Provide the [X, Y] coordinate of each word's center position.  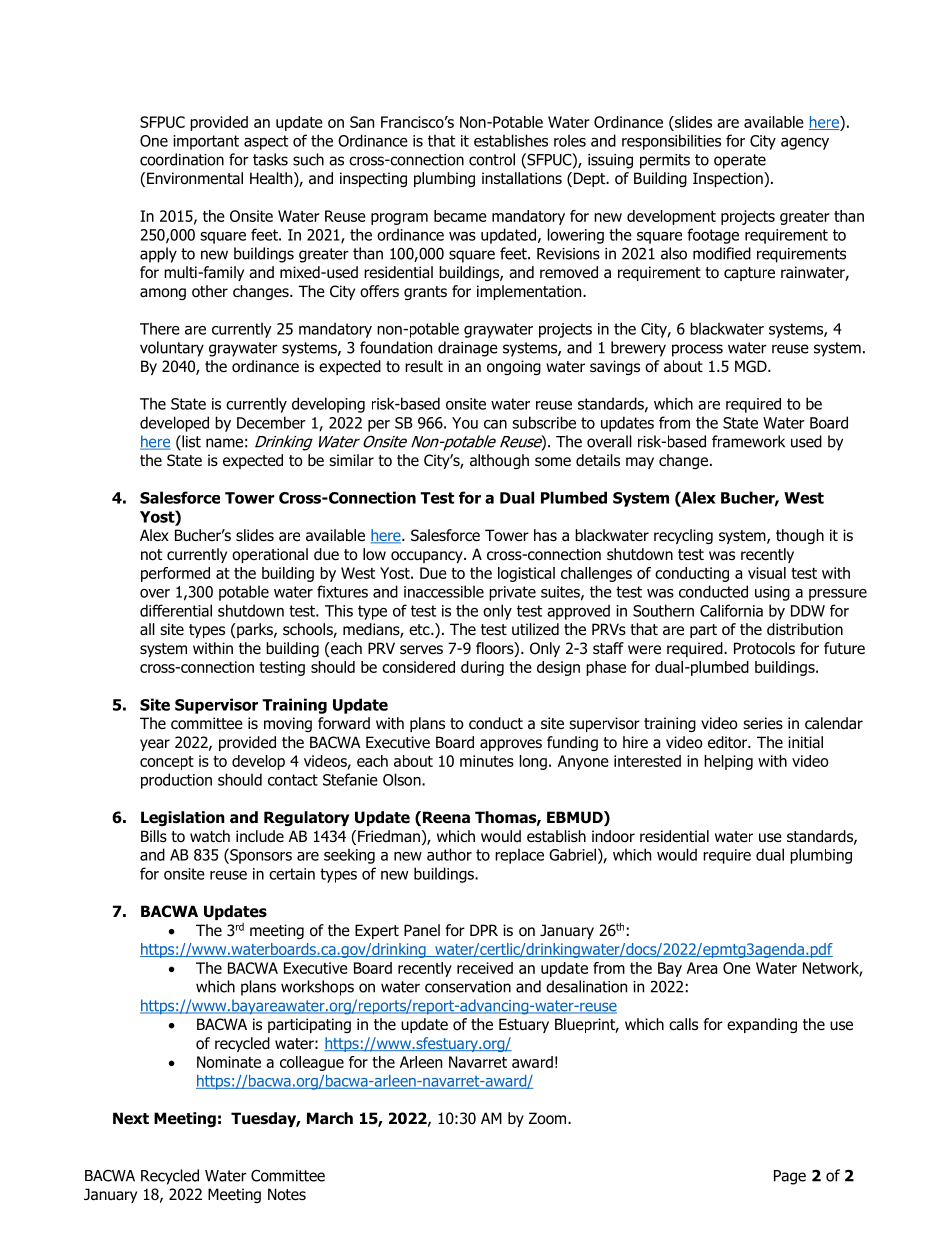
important [206, 142]
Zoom [549, 1118]
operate [740, 161]
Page [790, 1177]
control [492, 159]
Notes [287, 1194]
